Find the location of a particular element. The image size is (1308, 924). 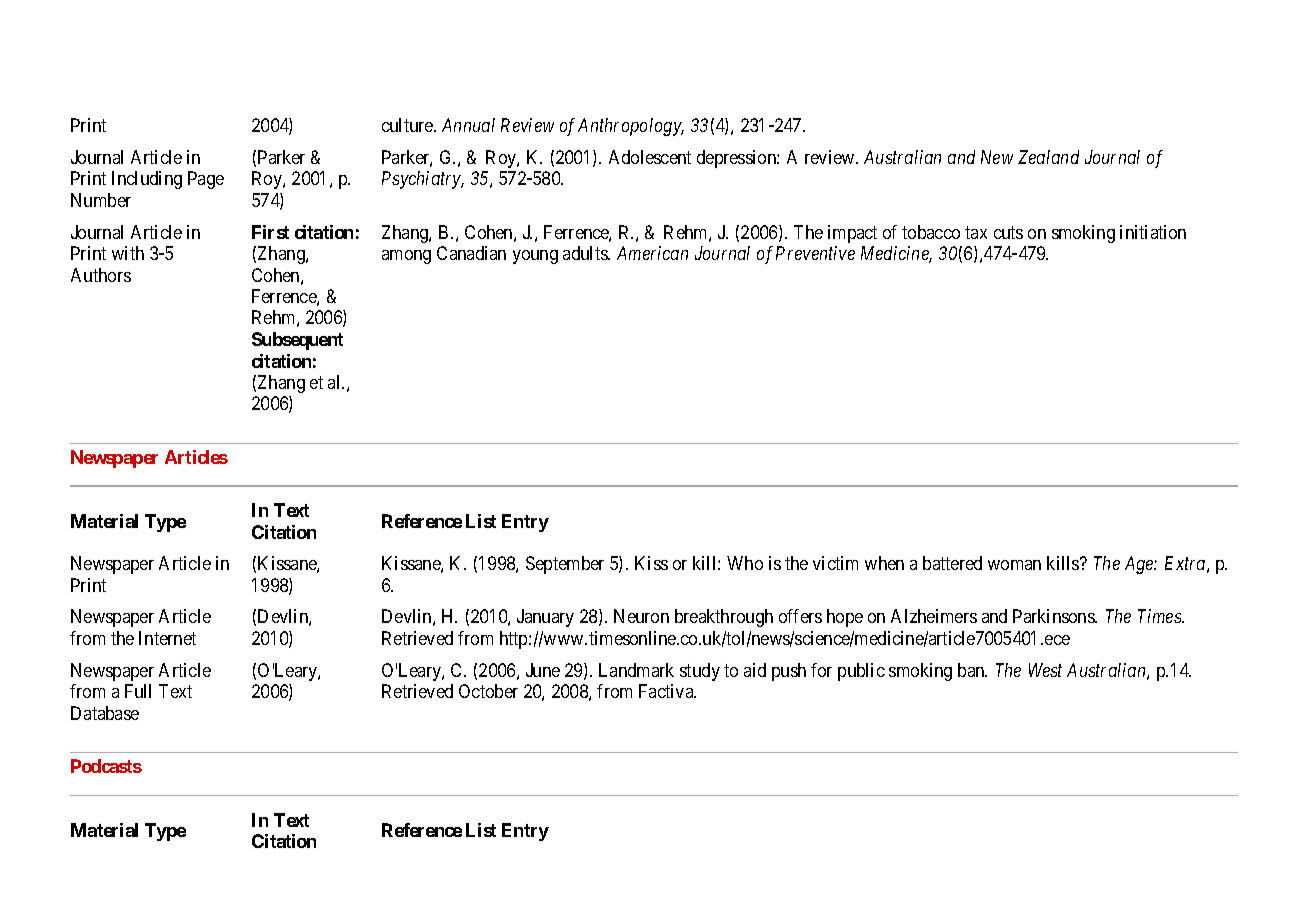

September is located at coordinates (565, 565).
